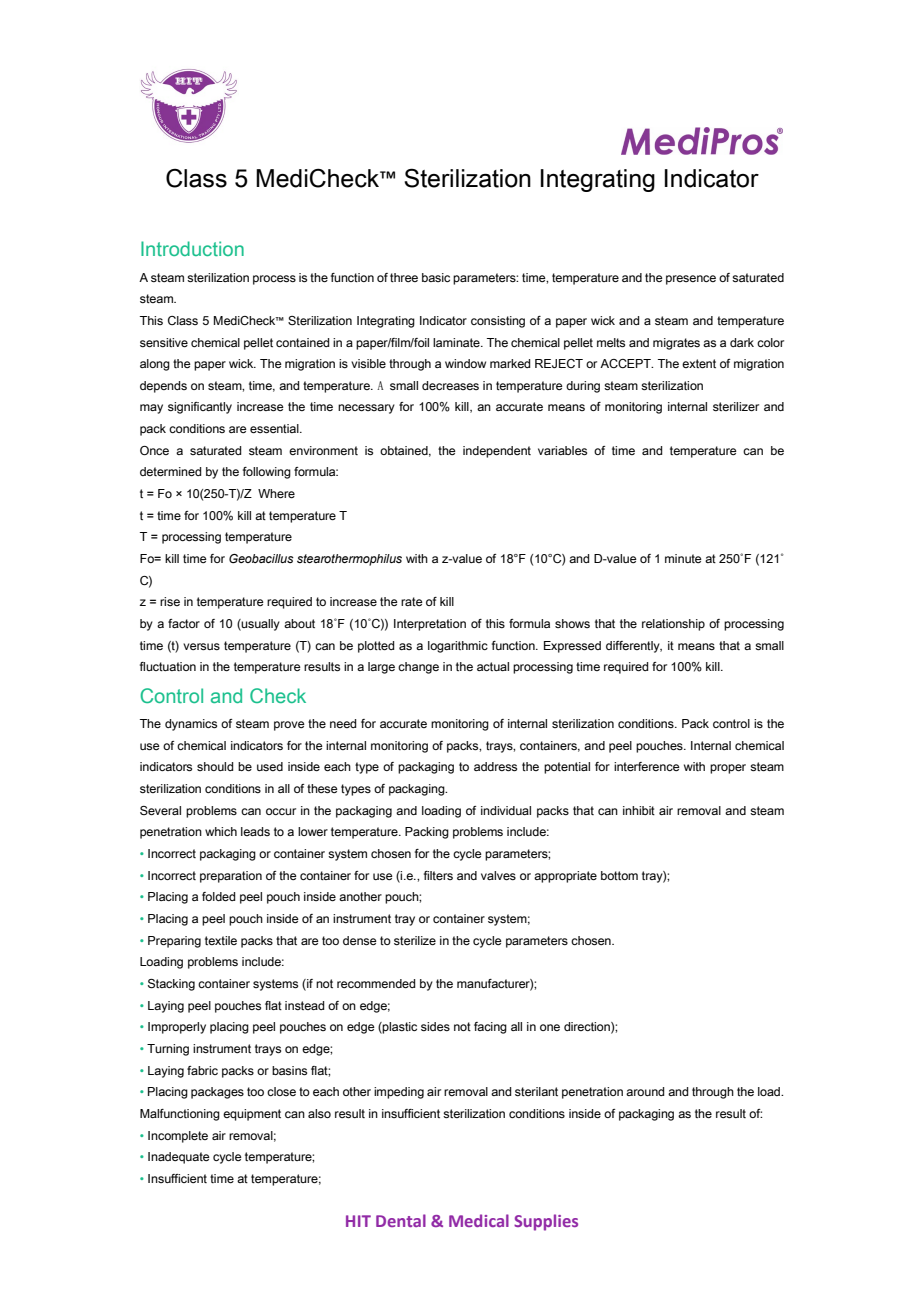 The height and width of the screenshot is (1308, 924). What do you see at coordinates (192, 248) in the screenshot?
I see `Introduction` at bounding box center [192, 248].
